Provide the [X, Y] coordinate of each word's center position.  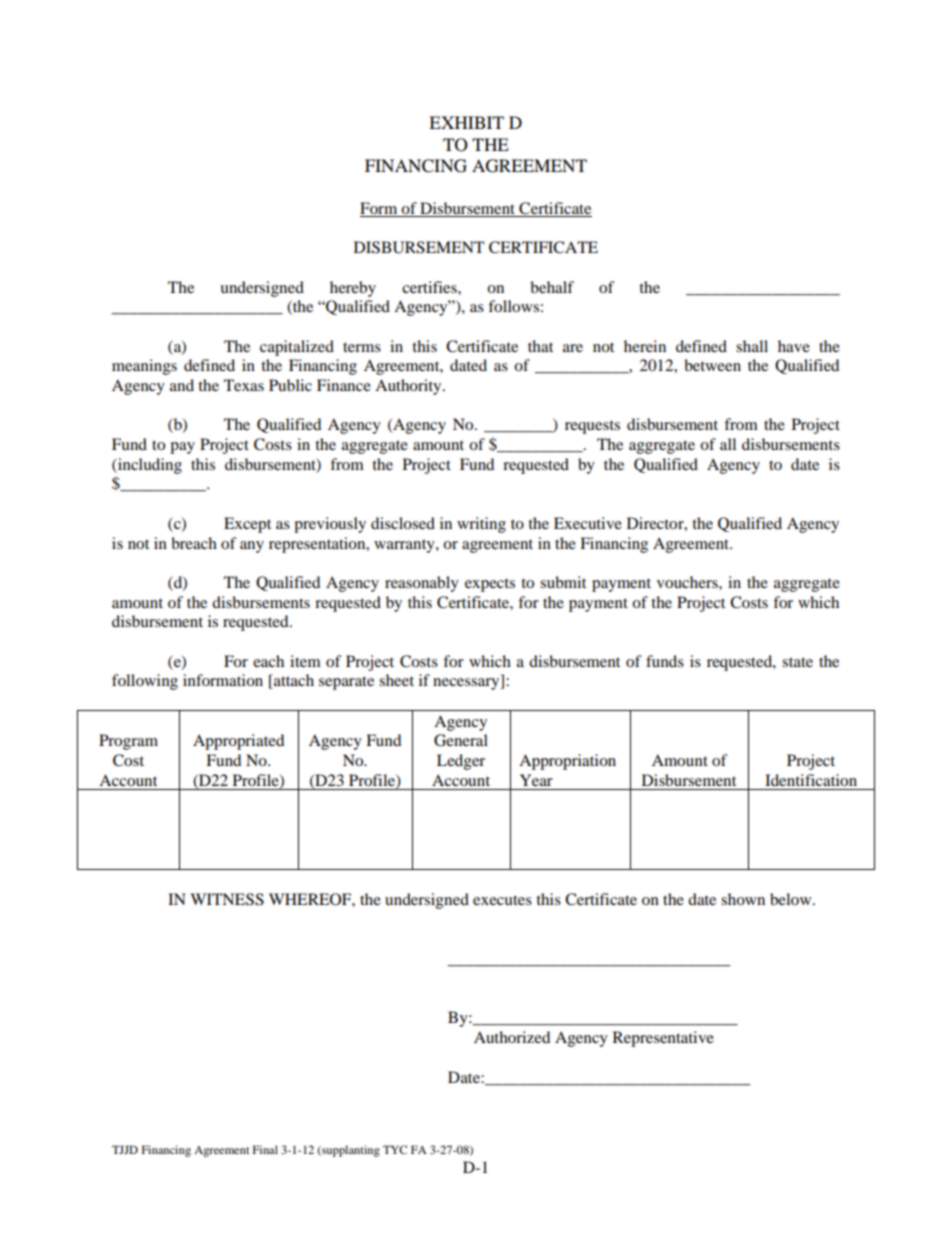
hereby [353, 289]
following [145, 682]
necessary [467, 684]
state [797, 662]
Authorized [512, 1037]
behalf [552, 287]
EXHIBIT [466, 122]
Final [265, 1149]
